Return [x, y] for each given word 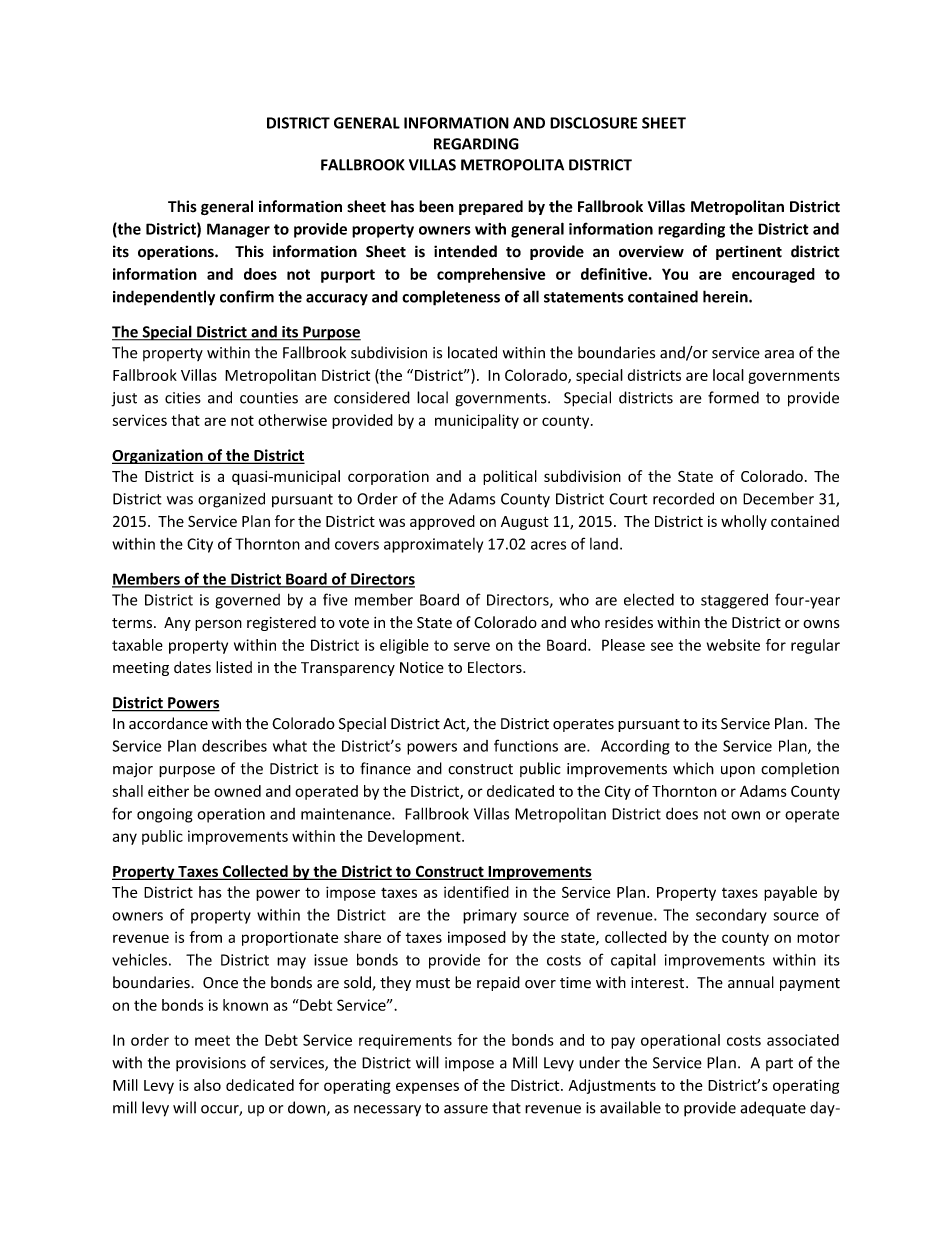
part [779, 1064]
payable [790, 893]
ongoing [165, 815]
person [218, 625]
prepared [491, 207]
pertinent [749, 252]
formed [733, 397]
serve [472, 646]
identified [476, 892]
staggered [734, 601]
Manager [238, 230]
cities [183, 398]
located [472, 352]
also [207, 1085]
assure [466, 1109]
